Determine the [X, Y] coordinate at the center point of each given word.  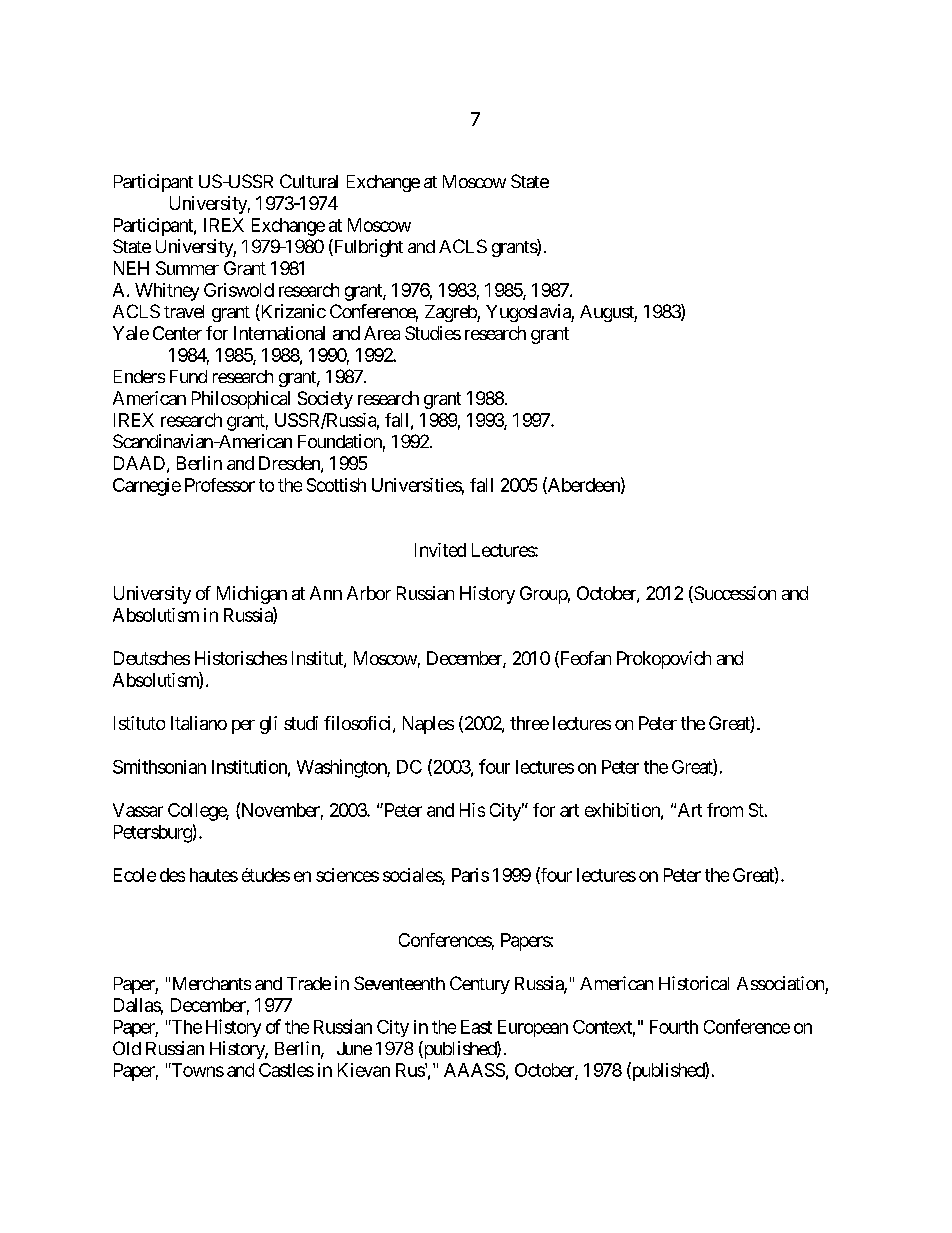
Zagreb [451, 313]
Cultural [309, 181]
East [476, 1027]
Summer [187, 268]
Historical [694, 983]
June [354, 1048]
